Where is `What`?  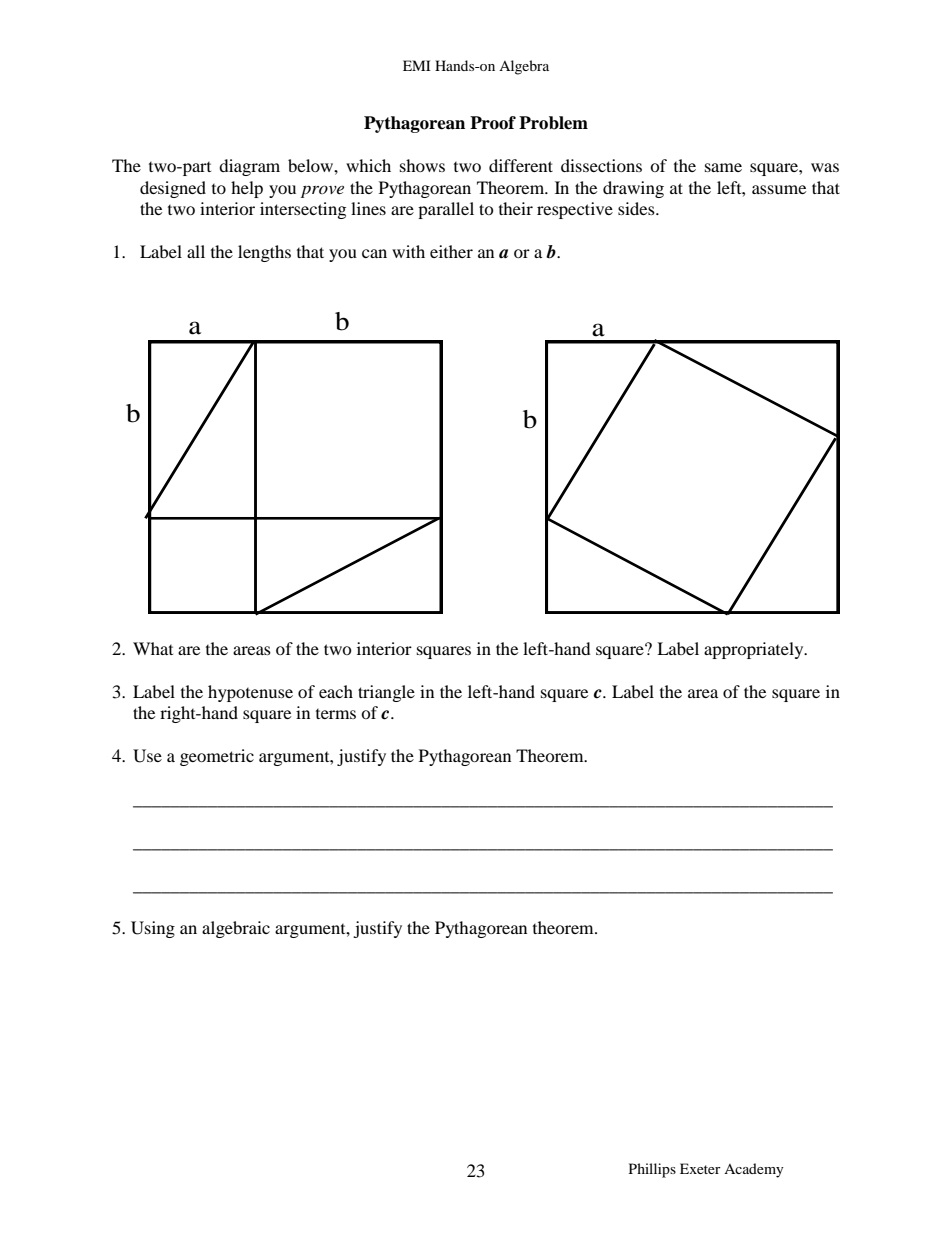 What is located at coordinates (153, 648).
